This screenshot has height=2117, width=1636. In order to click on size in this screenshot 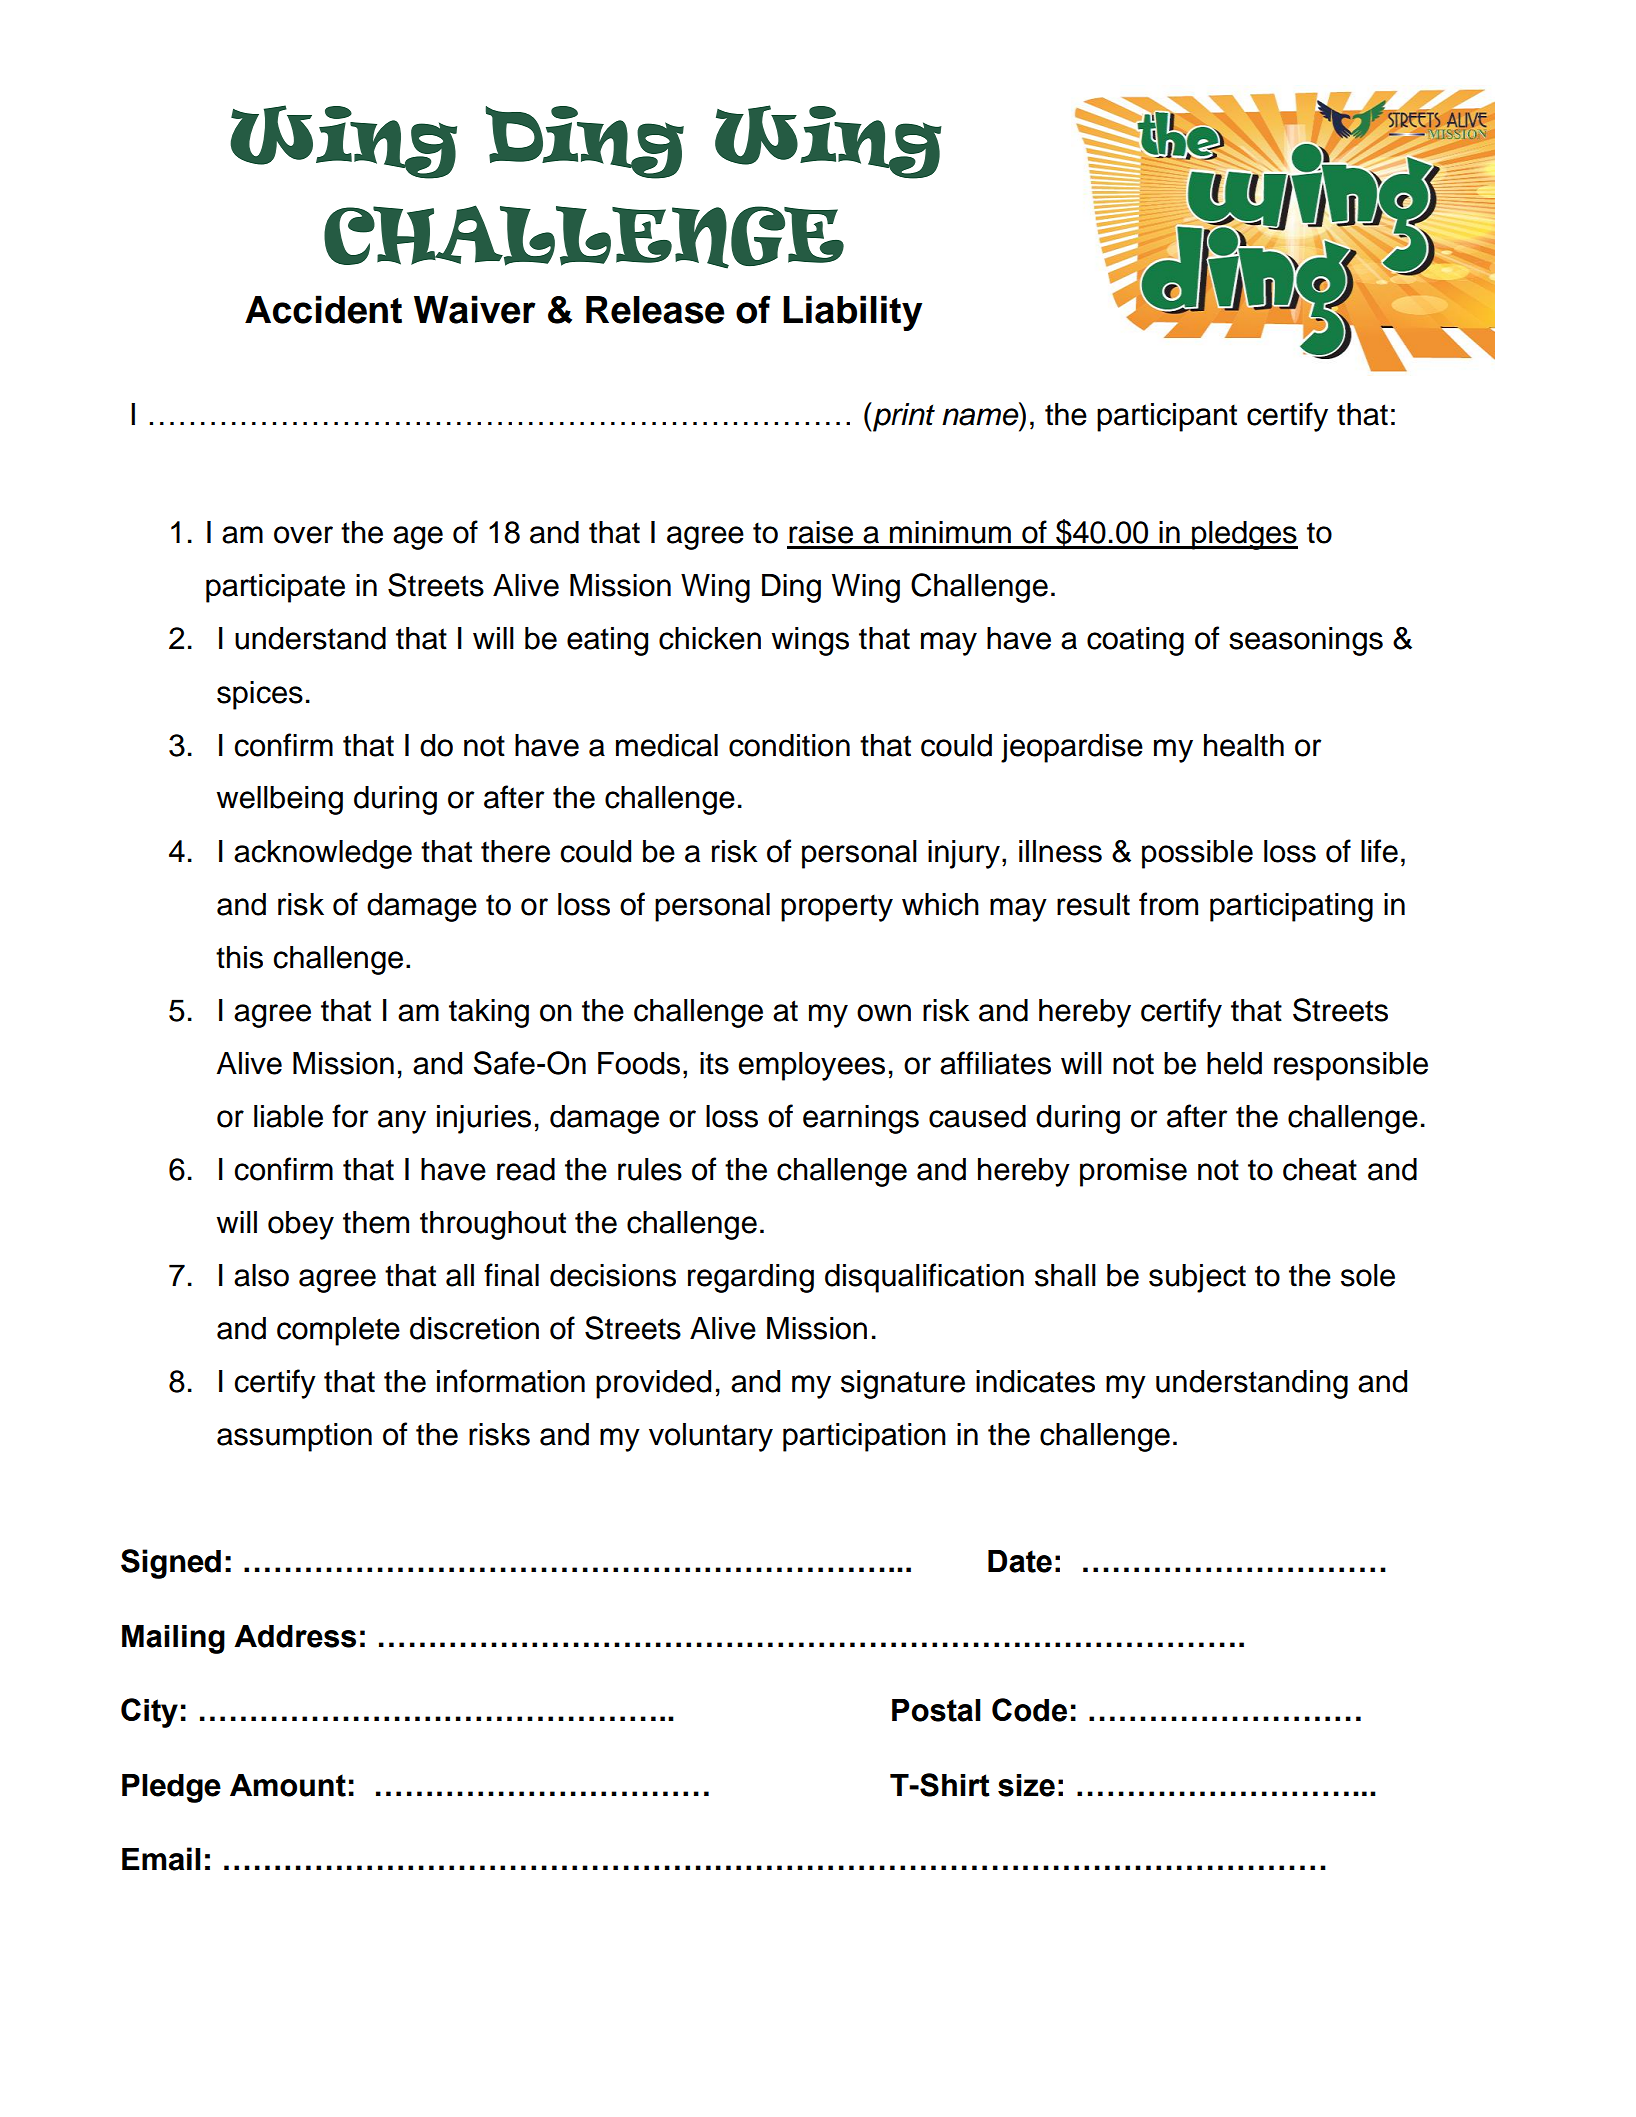, I will do `click(1026, 1785)`.
